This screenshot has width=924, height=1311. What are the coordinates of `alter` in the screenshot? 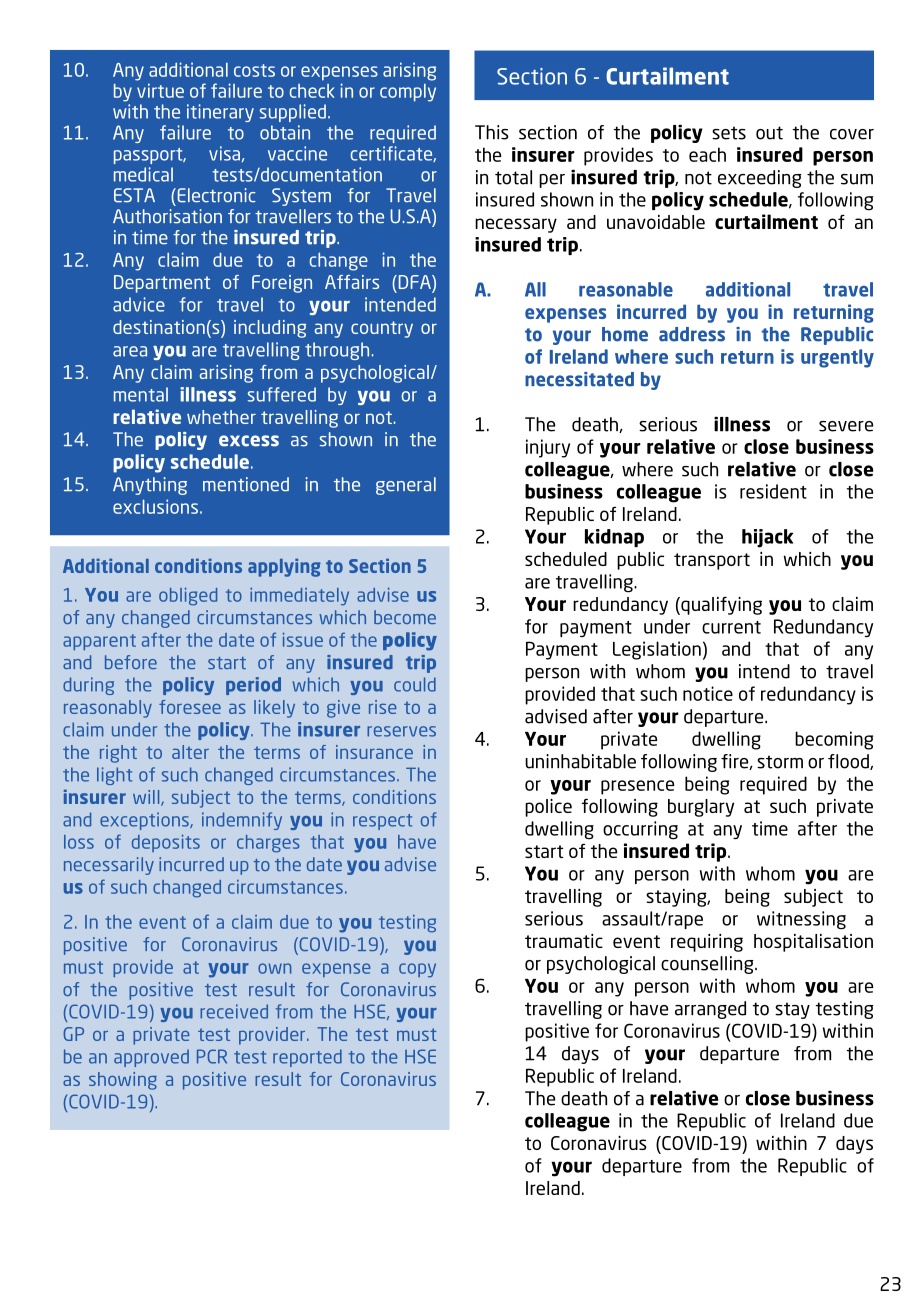 It's located at (190, 752).
